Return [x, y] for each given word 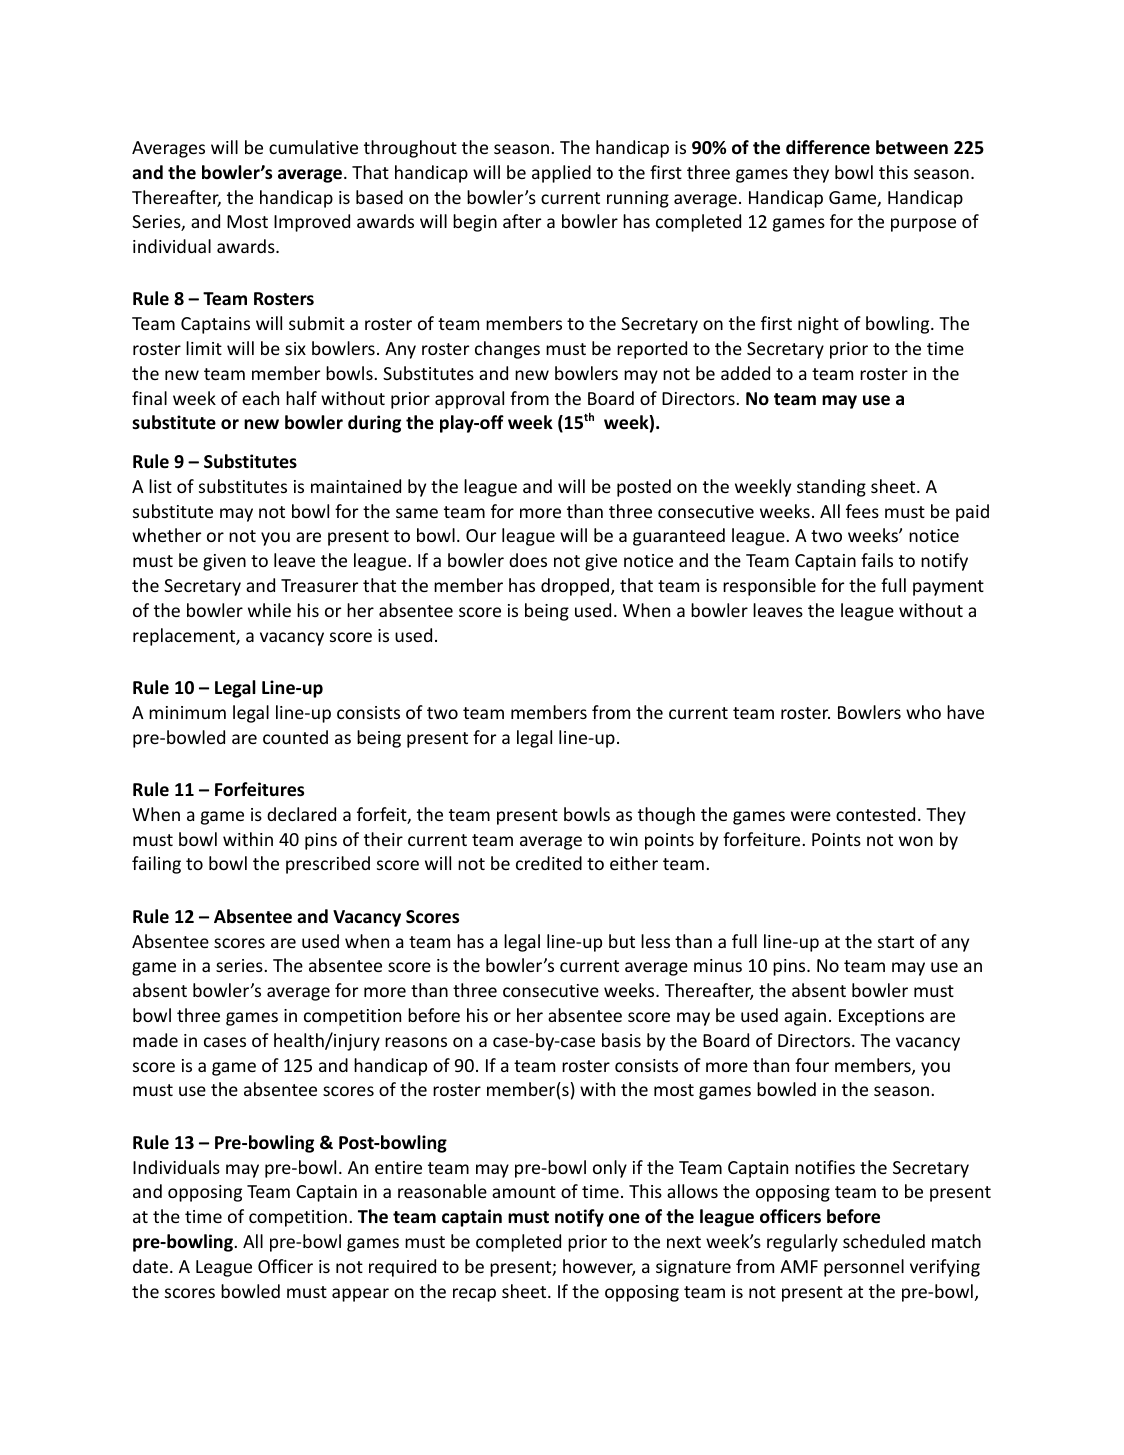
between [912, 147]
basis [621, 1040]
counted [295, 737]
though [666, 816]
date [150, 1266]
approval [469, 400]
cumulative [313, 147]
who [923, 712]
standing [831, 488]
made [155, 1040]
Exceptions [881, 1017]
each [260, 398]
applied [561, 174]
